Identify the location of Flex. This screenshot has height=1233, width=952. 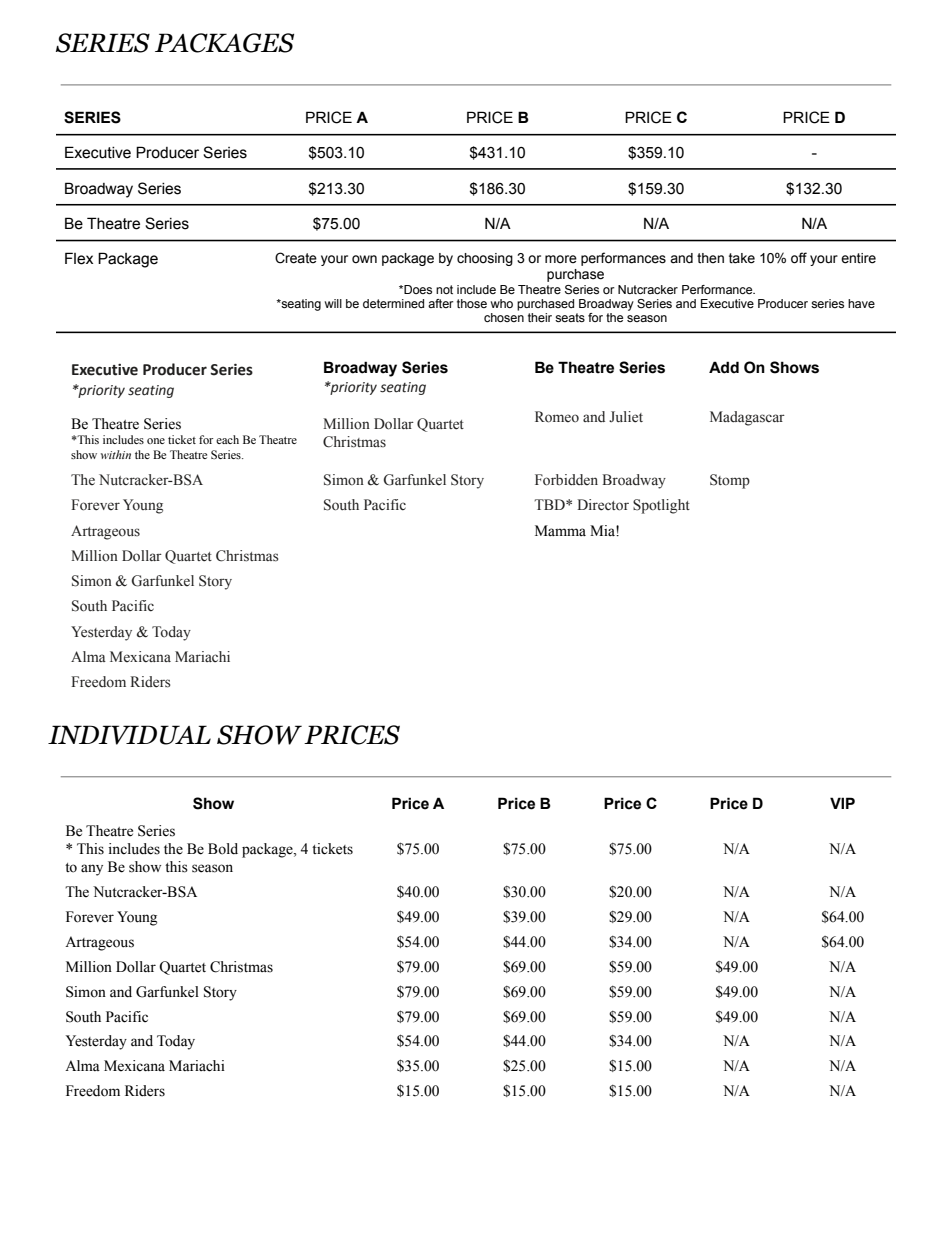
(79, 258).
